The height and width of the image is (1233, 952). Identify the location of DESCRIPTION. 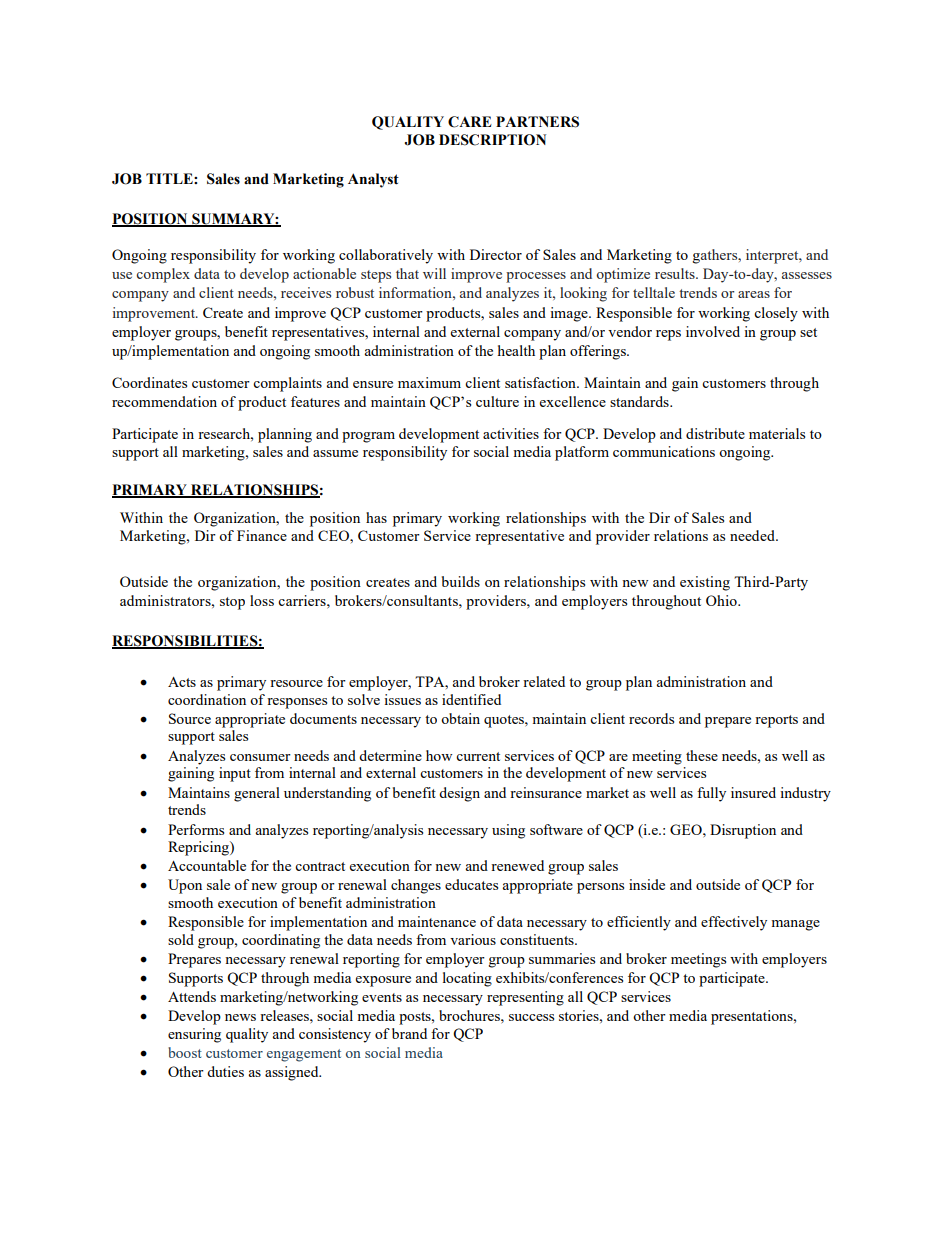
(492, 140).
